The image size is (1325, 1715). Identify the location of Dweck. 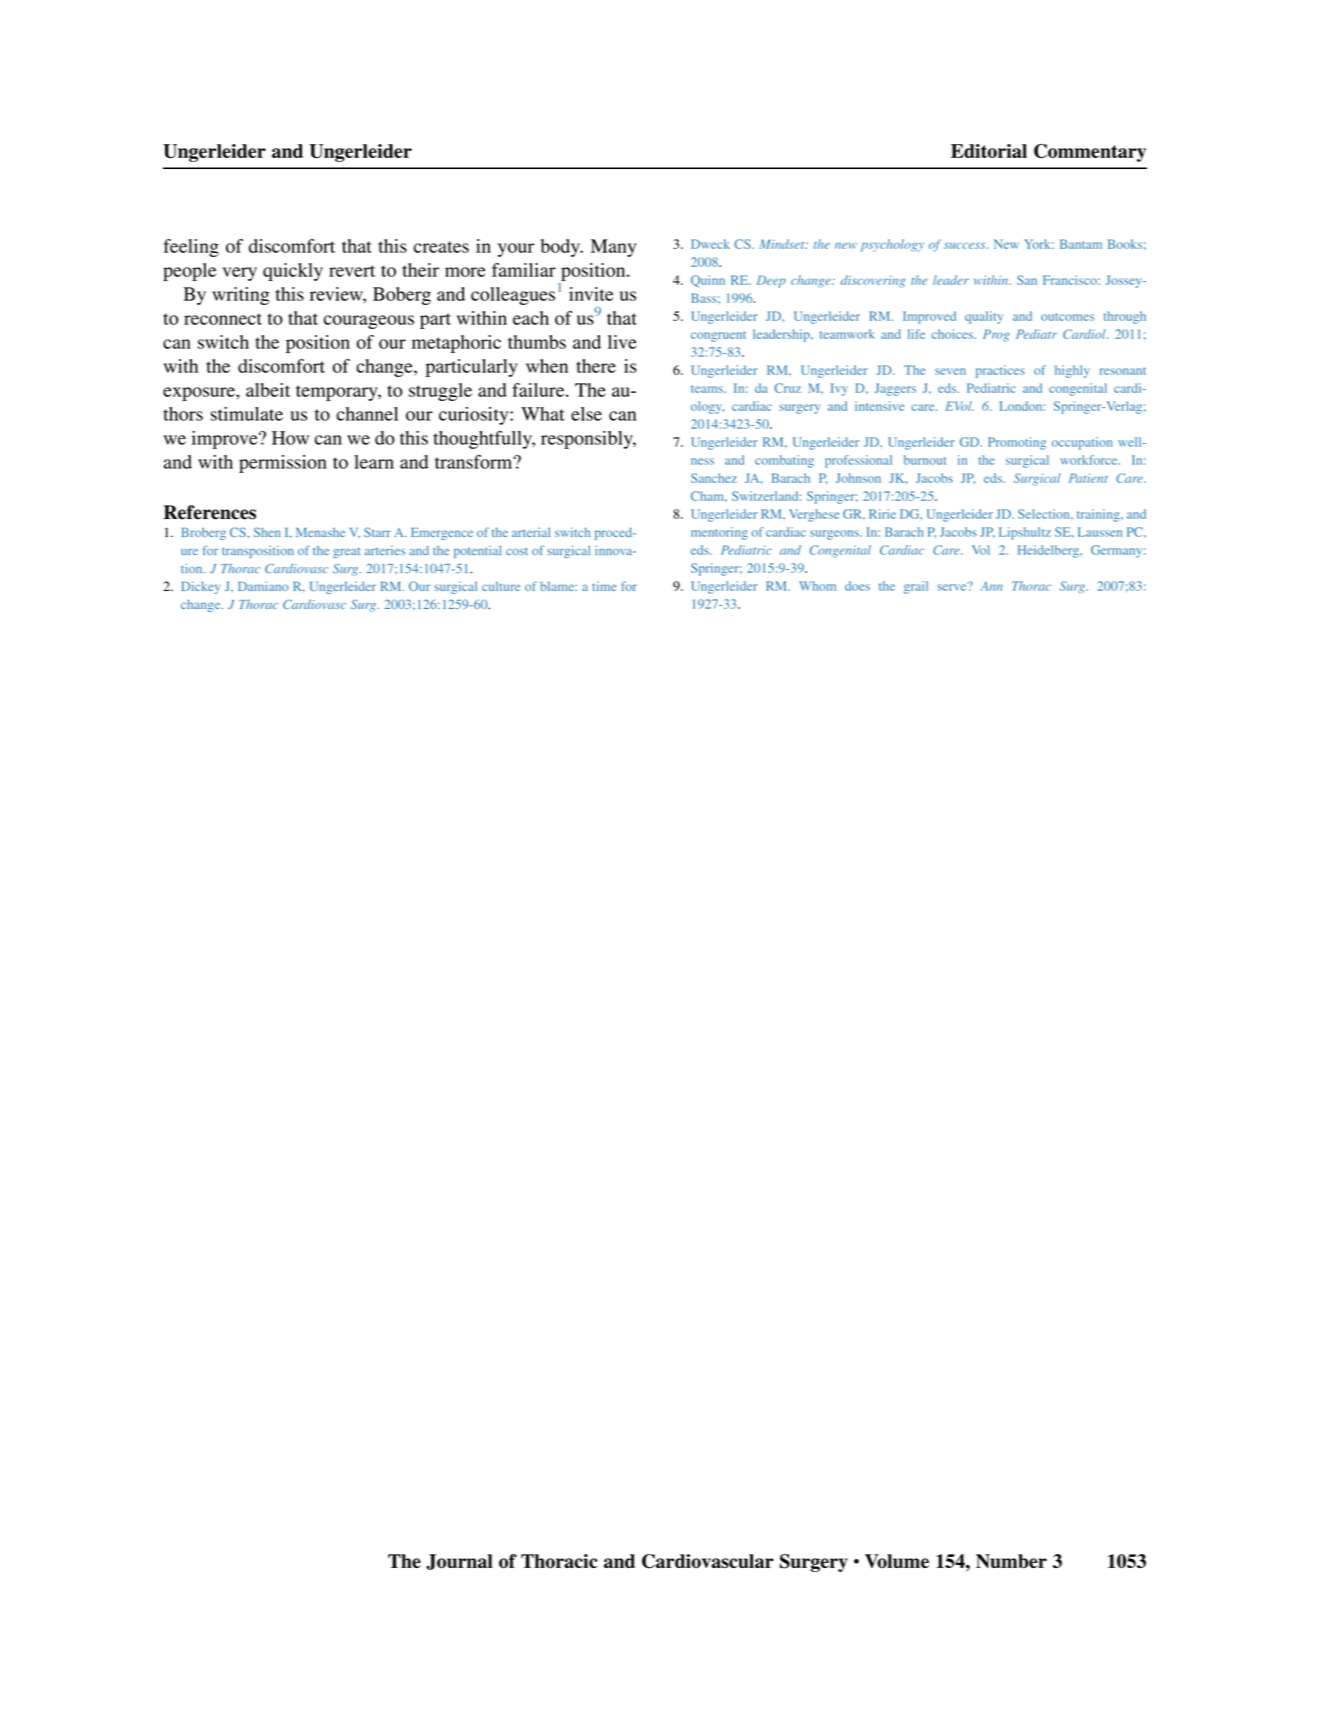
(710, 244).
